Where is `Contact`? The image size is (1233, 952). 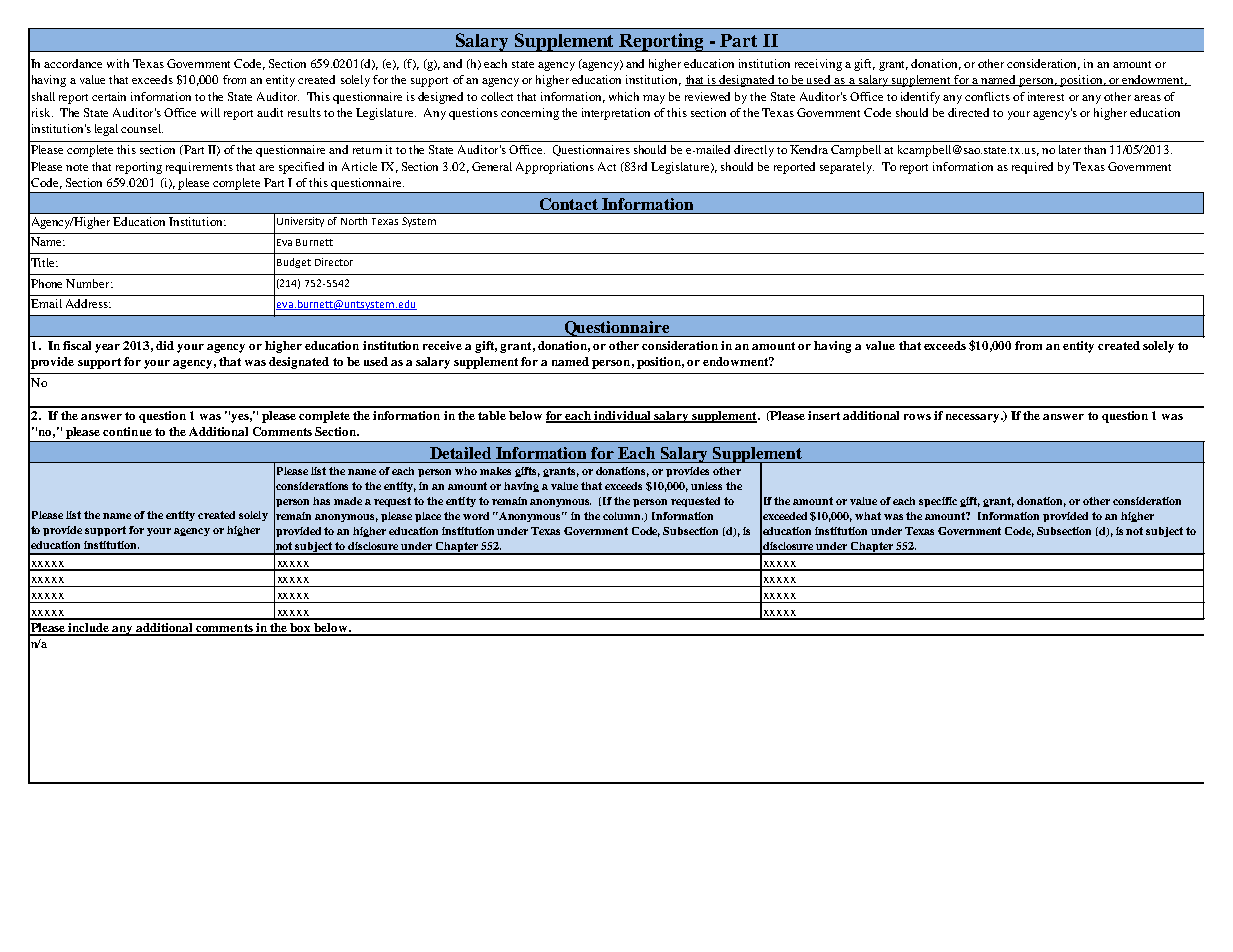 Contact is located at coordinates (569, 204).
